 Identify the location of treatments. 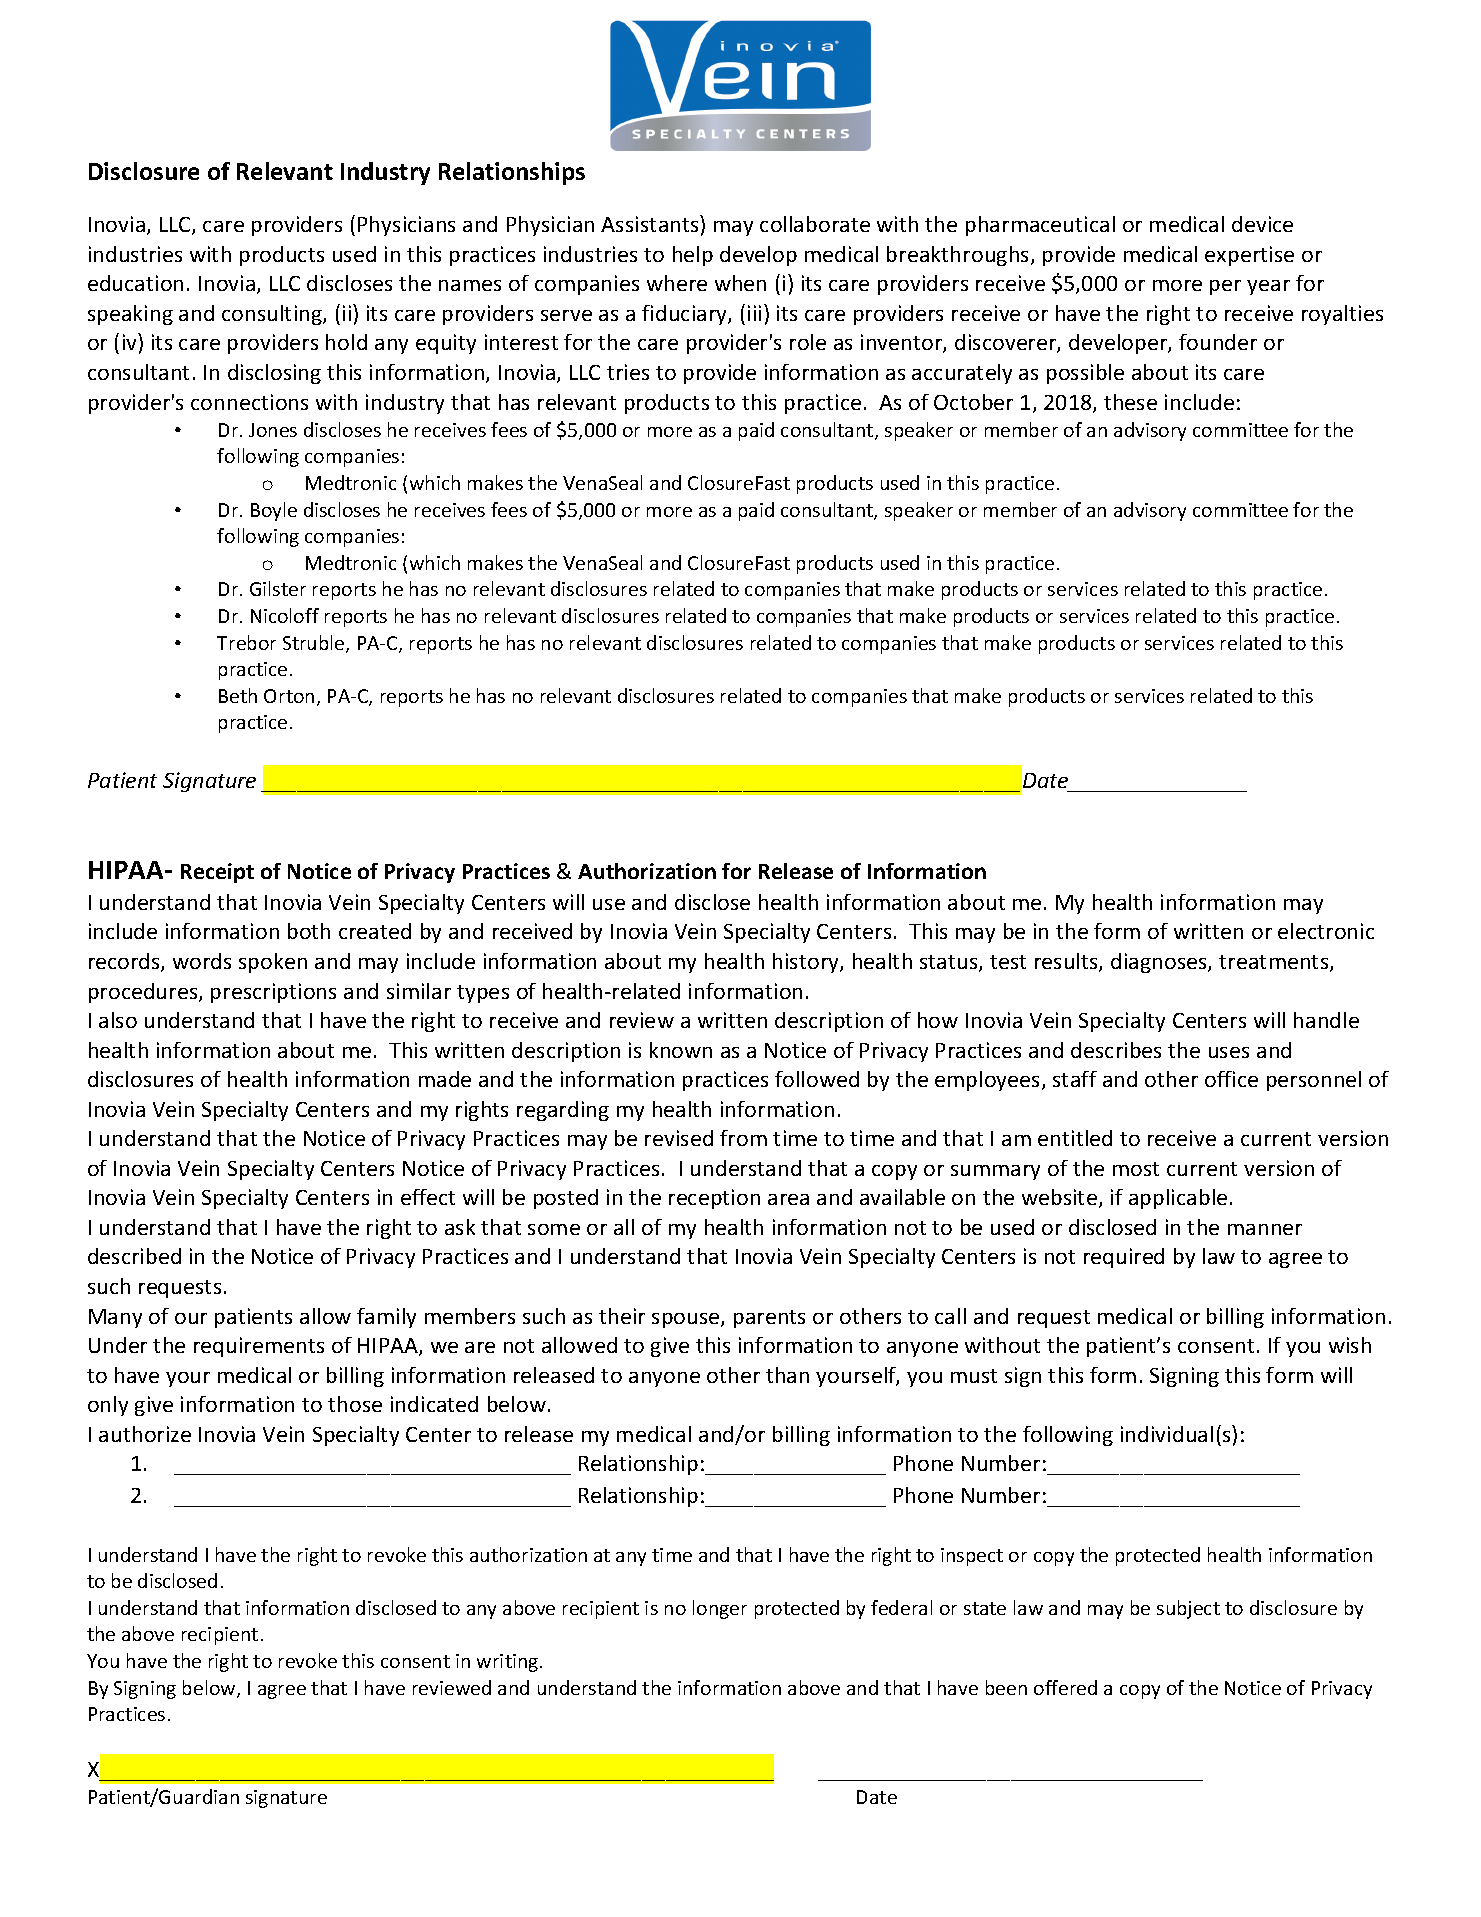
(1275, 963).
